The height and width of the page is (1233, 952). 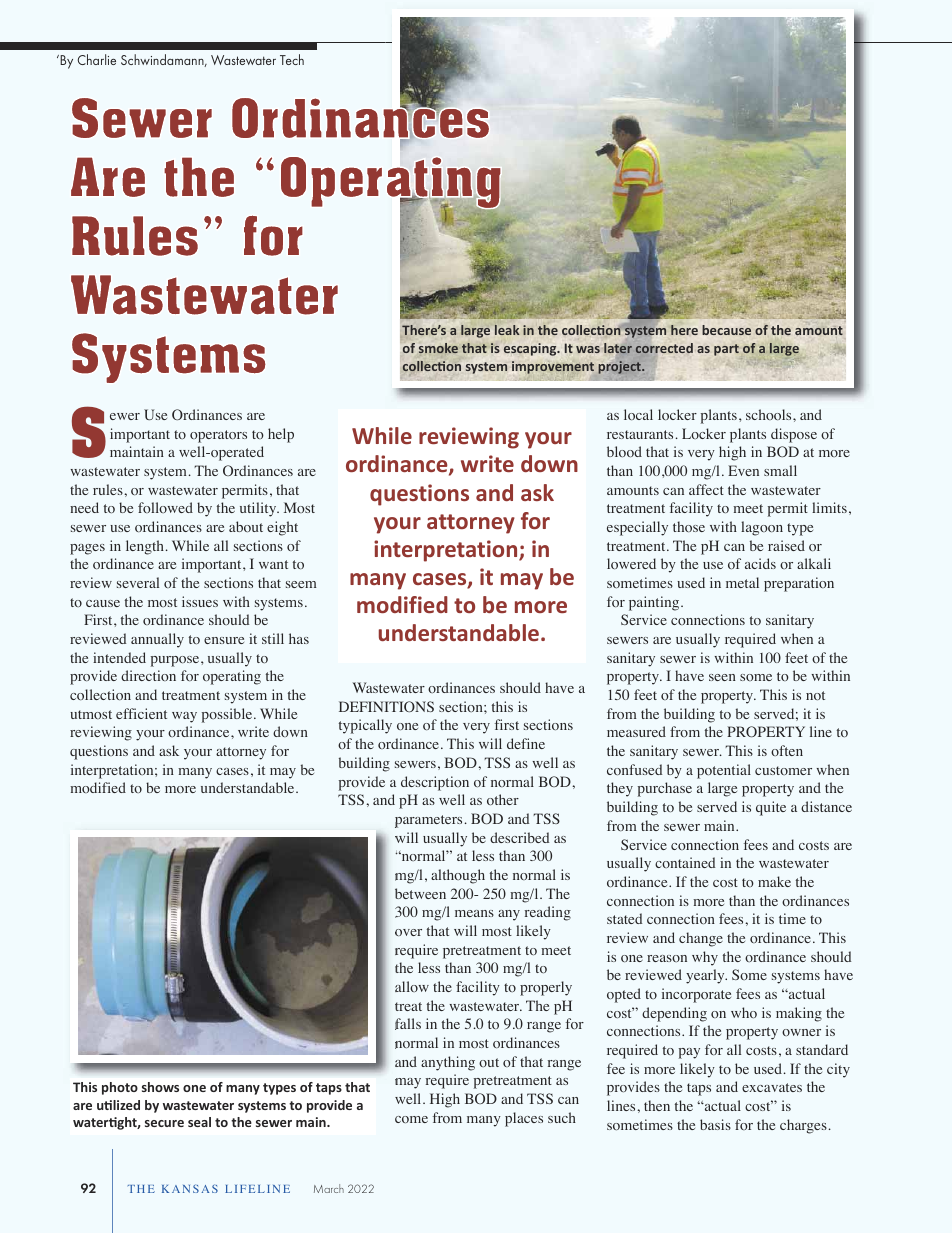 I want to click on DEFINITIONS, so click(x=386, y=706).
